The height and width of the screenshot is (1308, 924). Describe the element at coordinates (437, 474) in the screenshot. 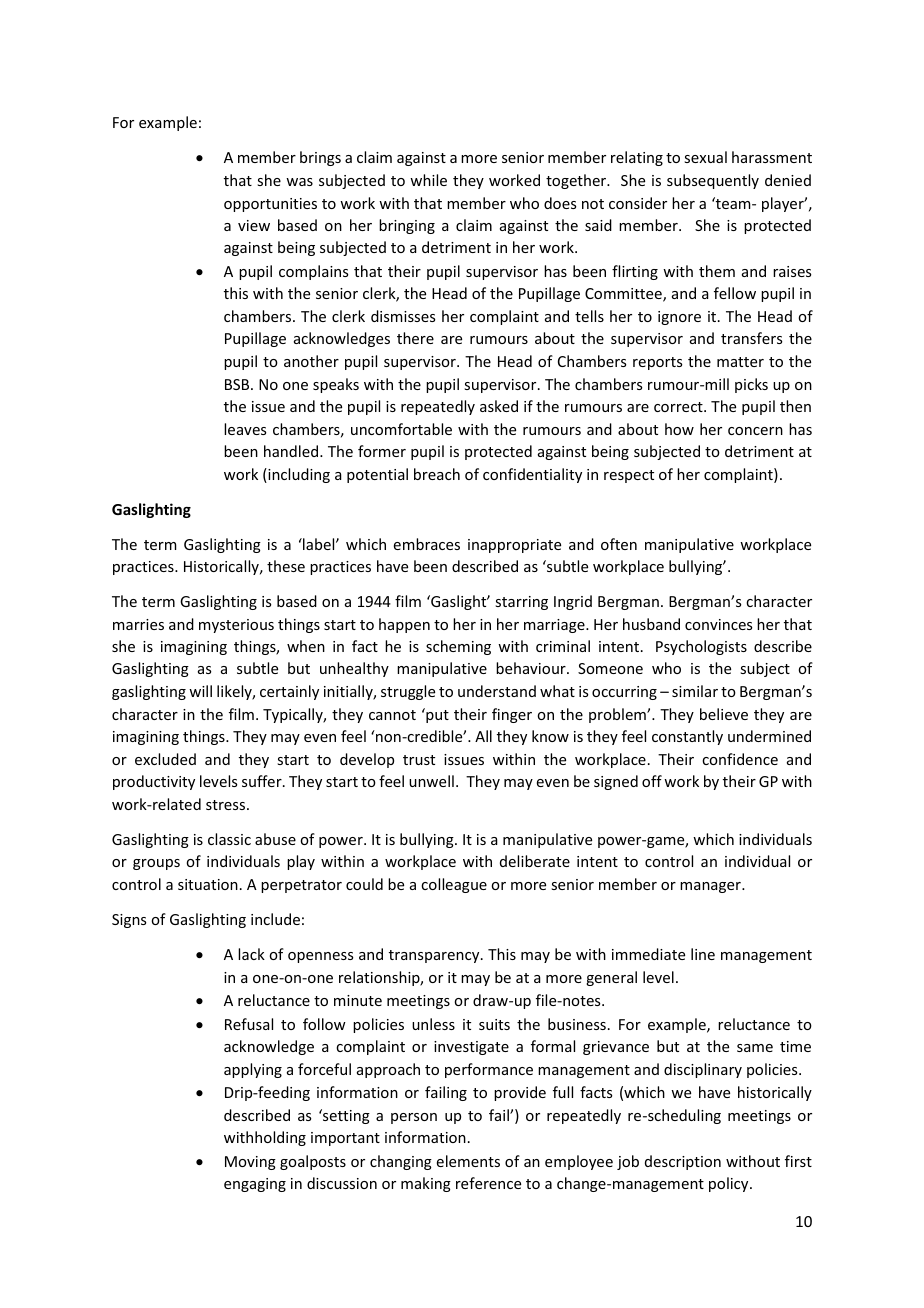

I see `breach` at that location.
